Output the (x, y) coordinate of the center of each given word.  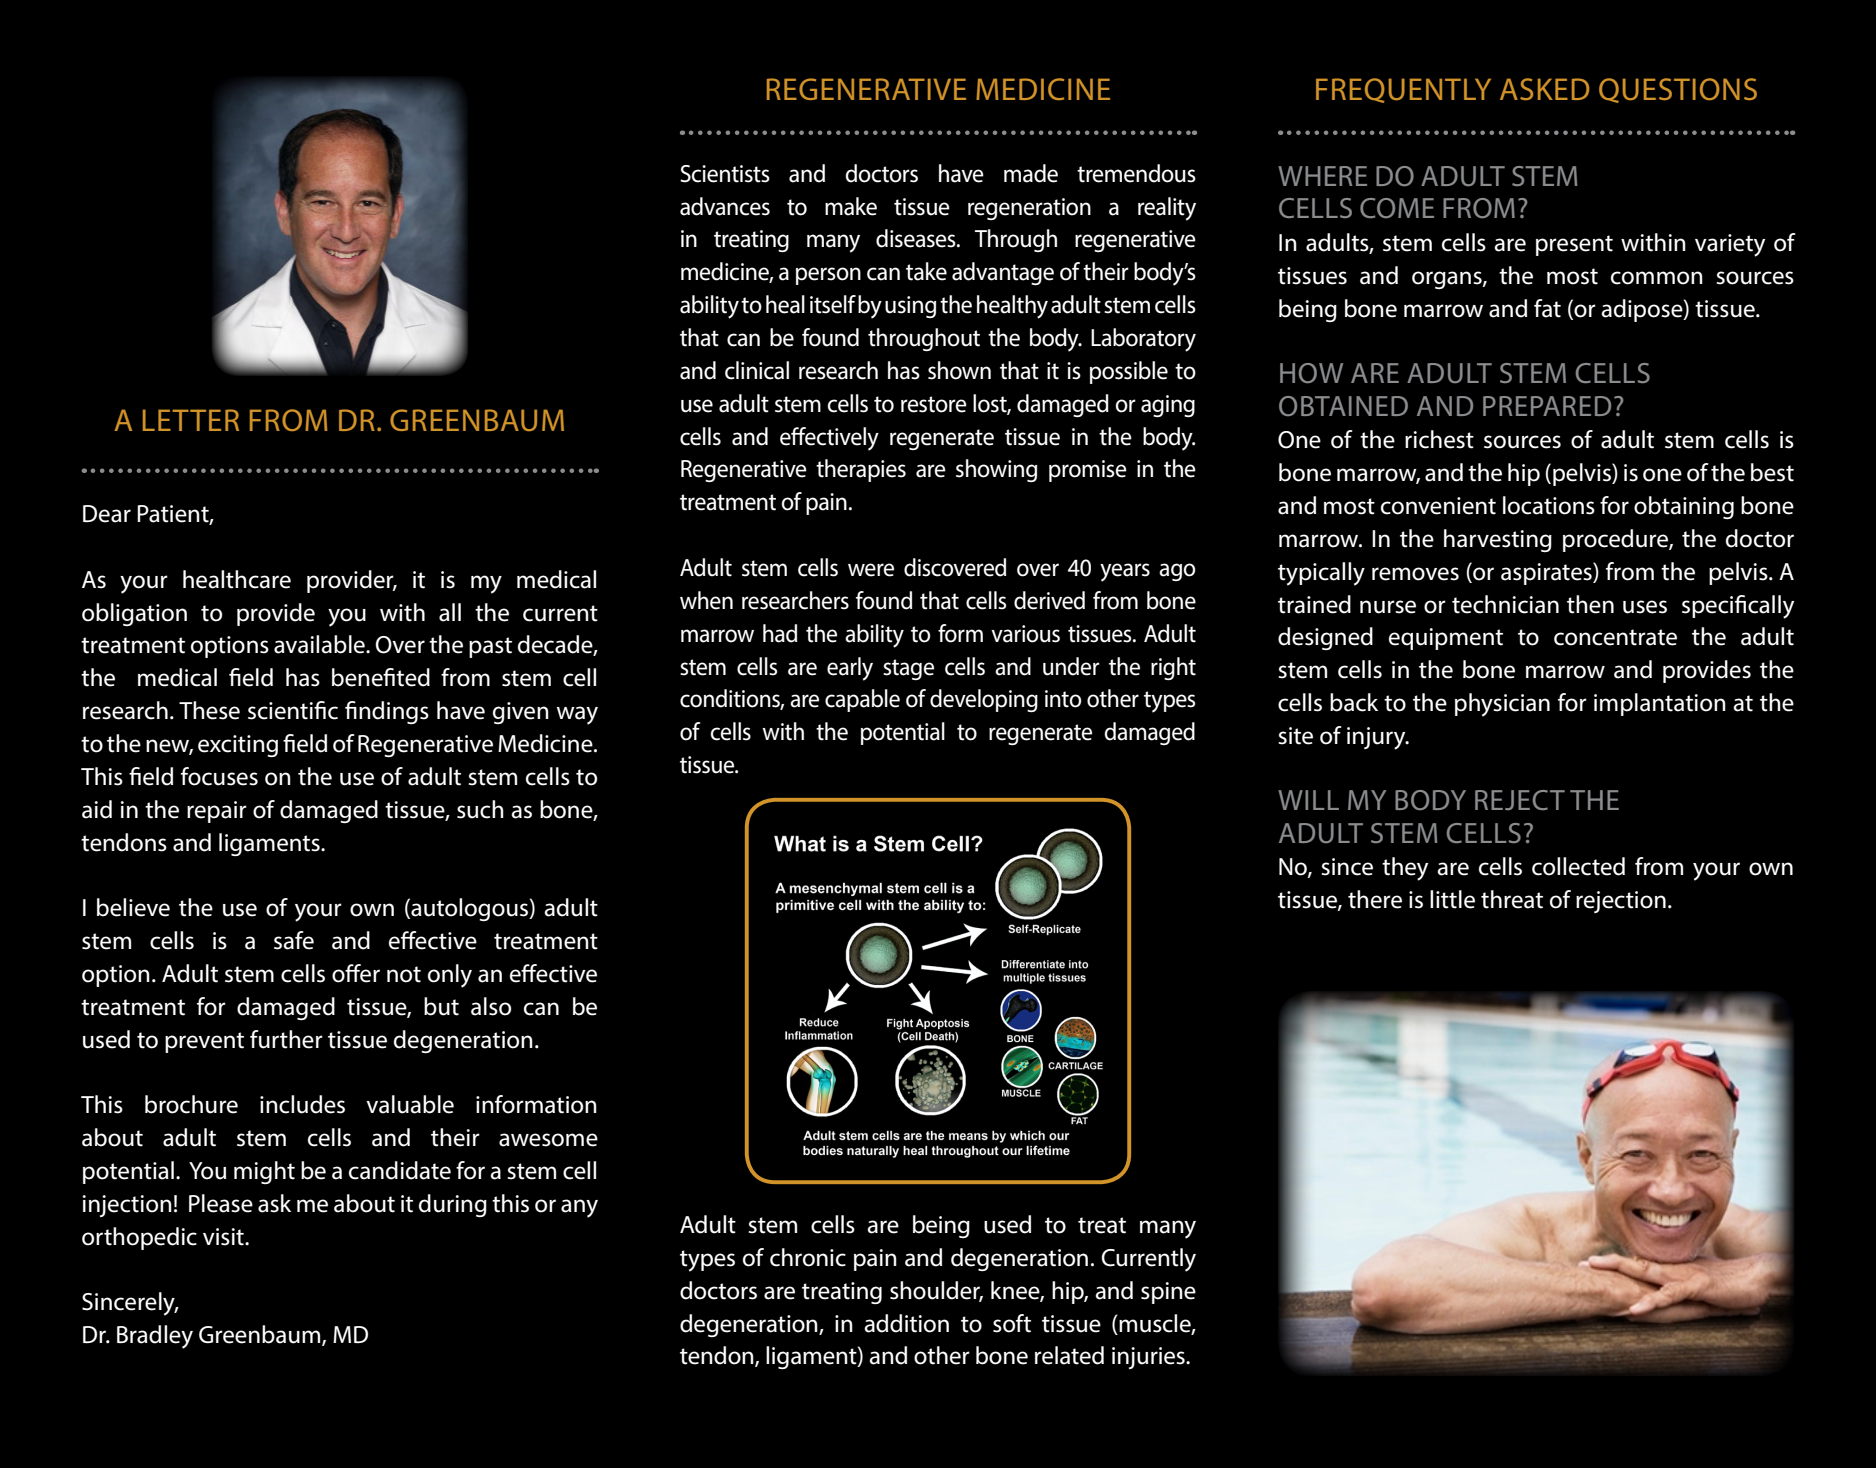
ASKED (1544, 89)
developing (984, 700)
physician (1502, 705)
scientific (293, 710)
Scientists (725, 174)
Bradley (155, 1337)
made (1031, 173)
